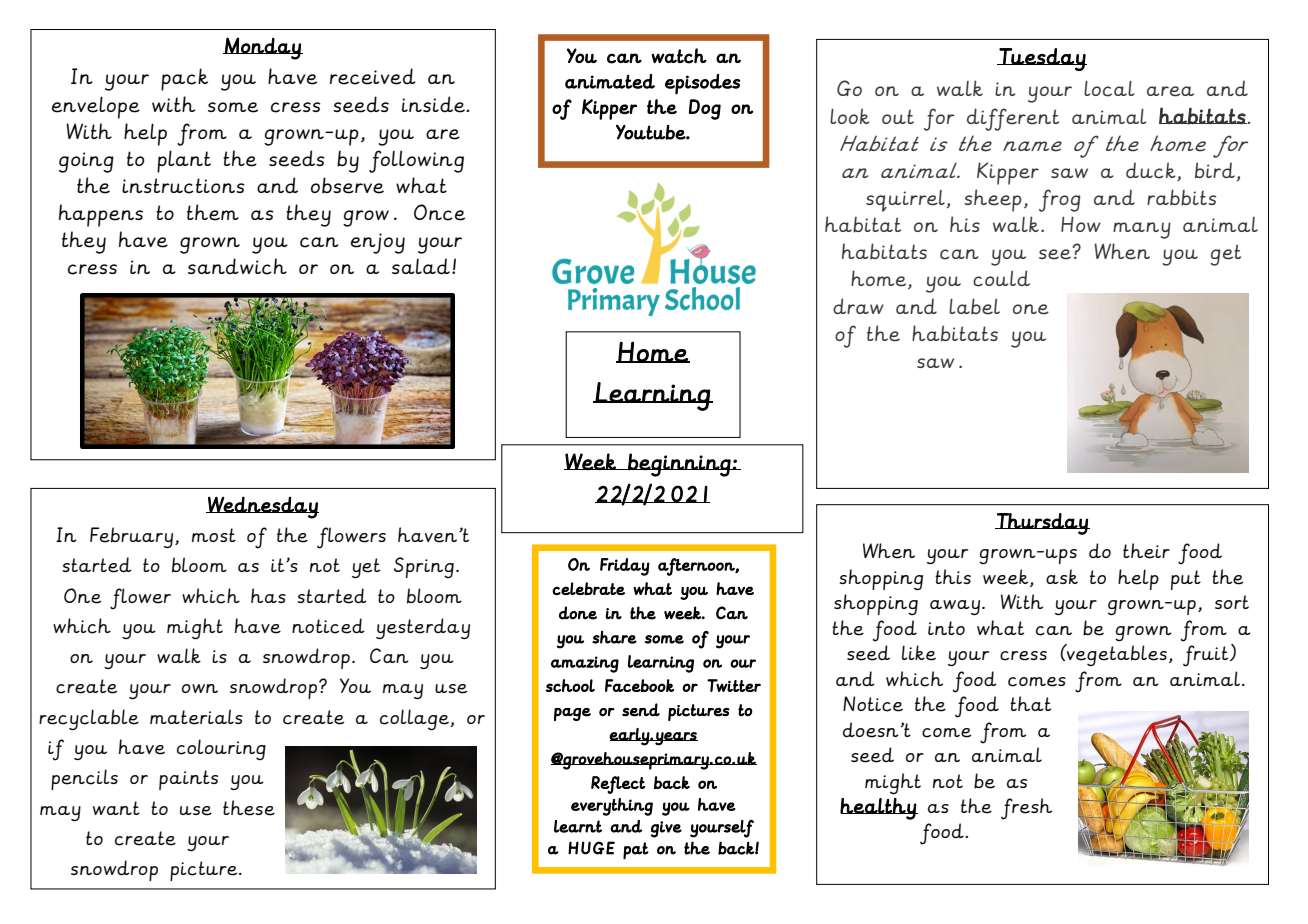 The width and height of the screenshot is (1308, 924). Describe the element at coordinates (625, 567) in the screenshot. I see `Friday` at that location.
